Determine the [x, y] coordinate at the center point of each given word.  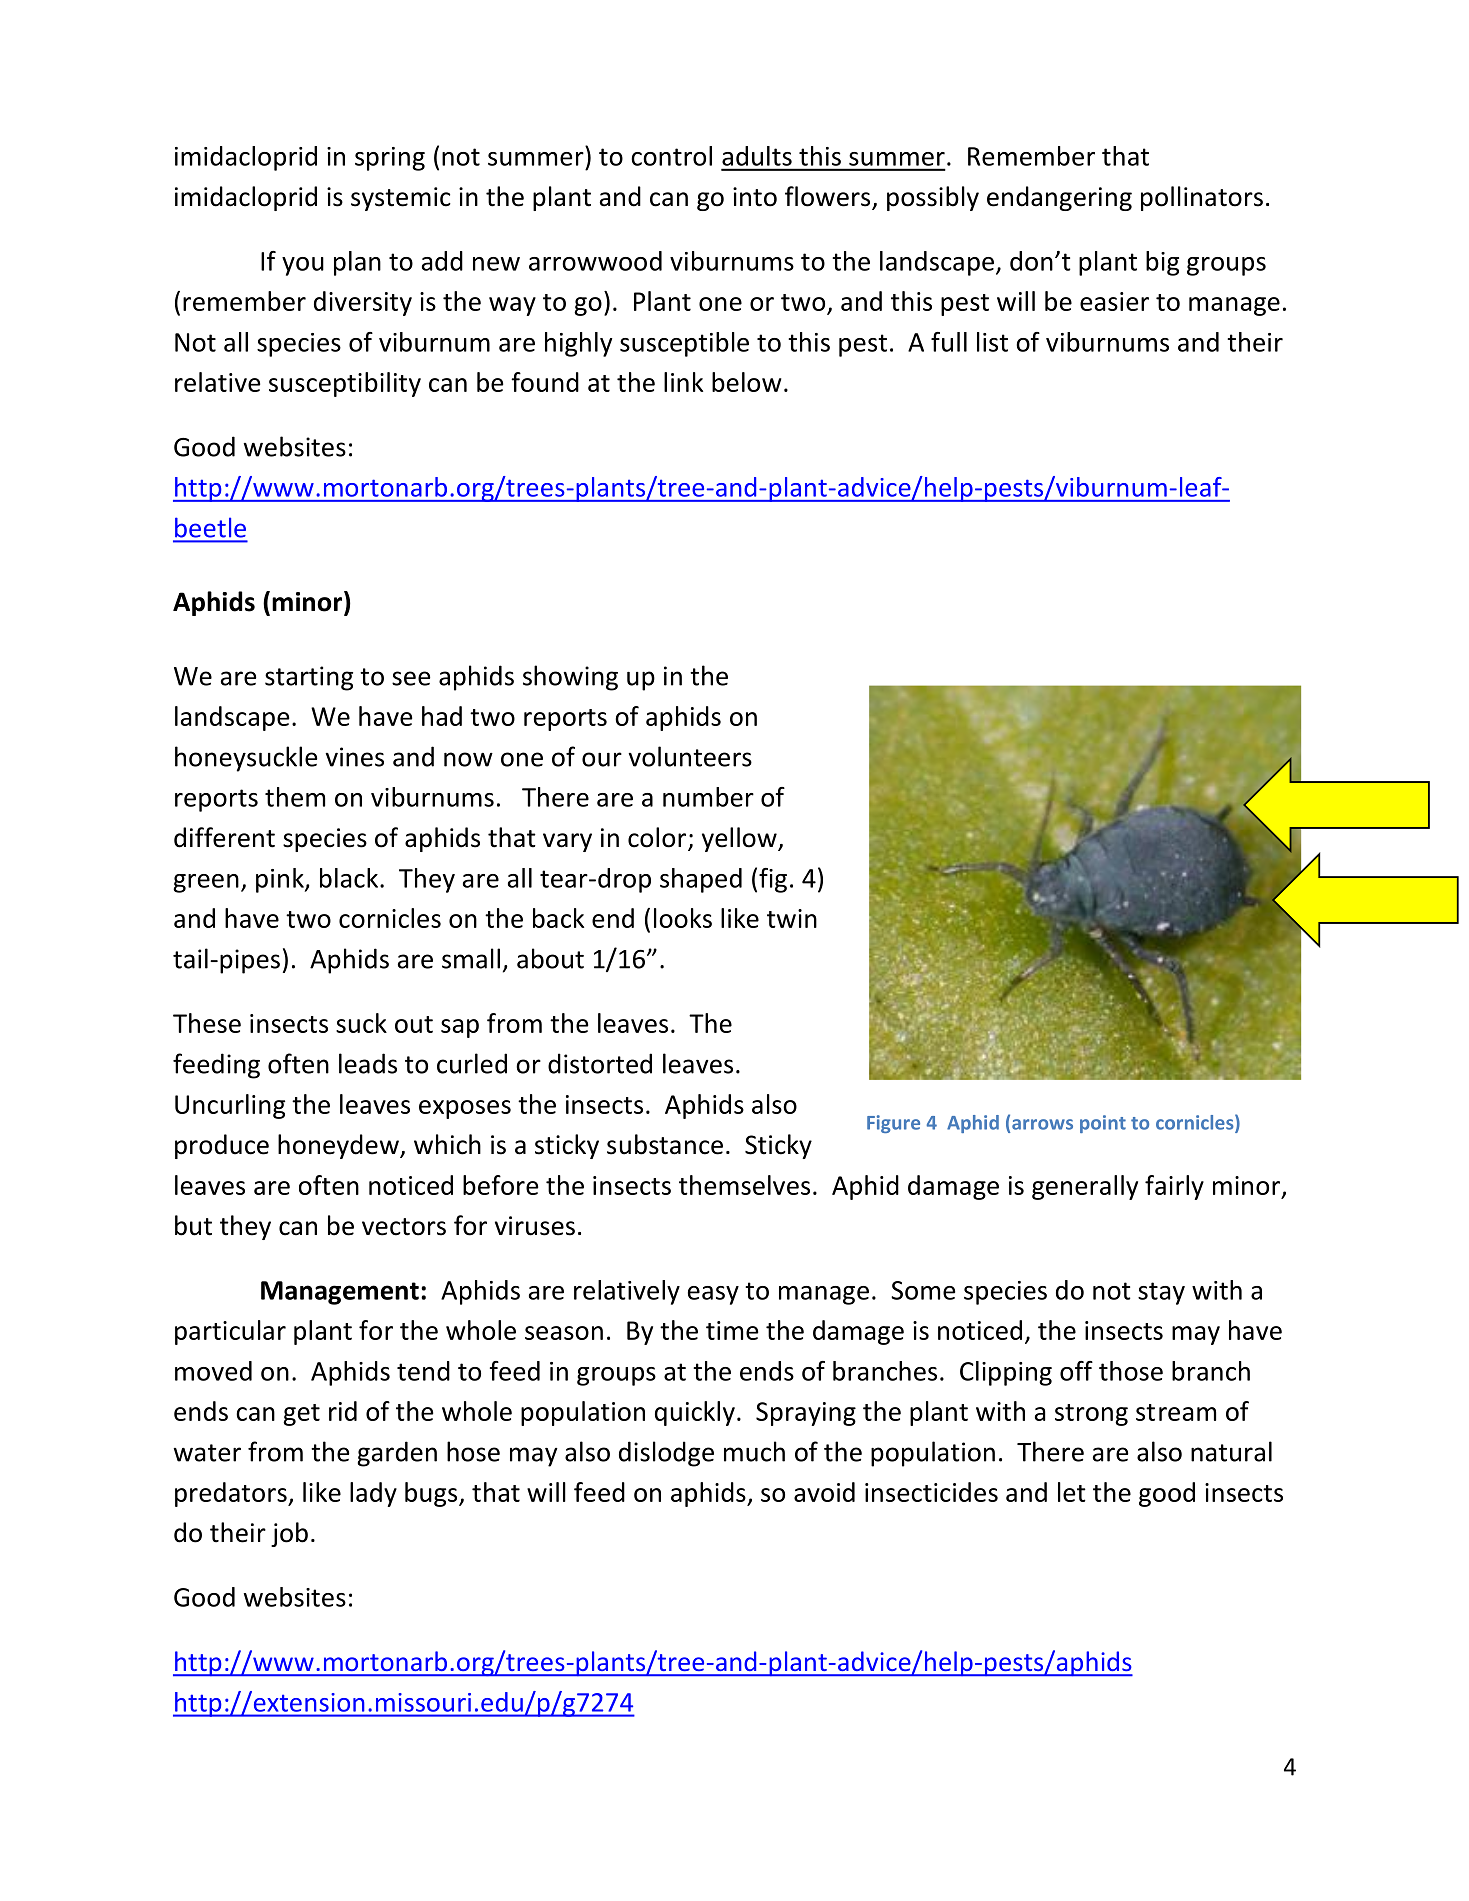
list [992, 342]
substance [665, 1144]
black [350, 878]
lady [373, 1494]
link [683, 382]
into [755, 197]
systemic [401, 199]
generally [1085, 1187]
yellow [740, 839]
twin [792, 918]
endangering [1059, 198]
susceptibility [345, 384]
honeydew [339, 1146]
